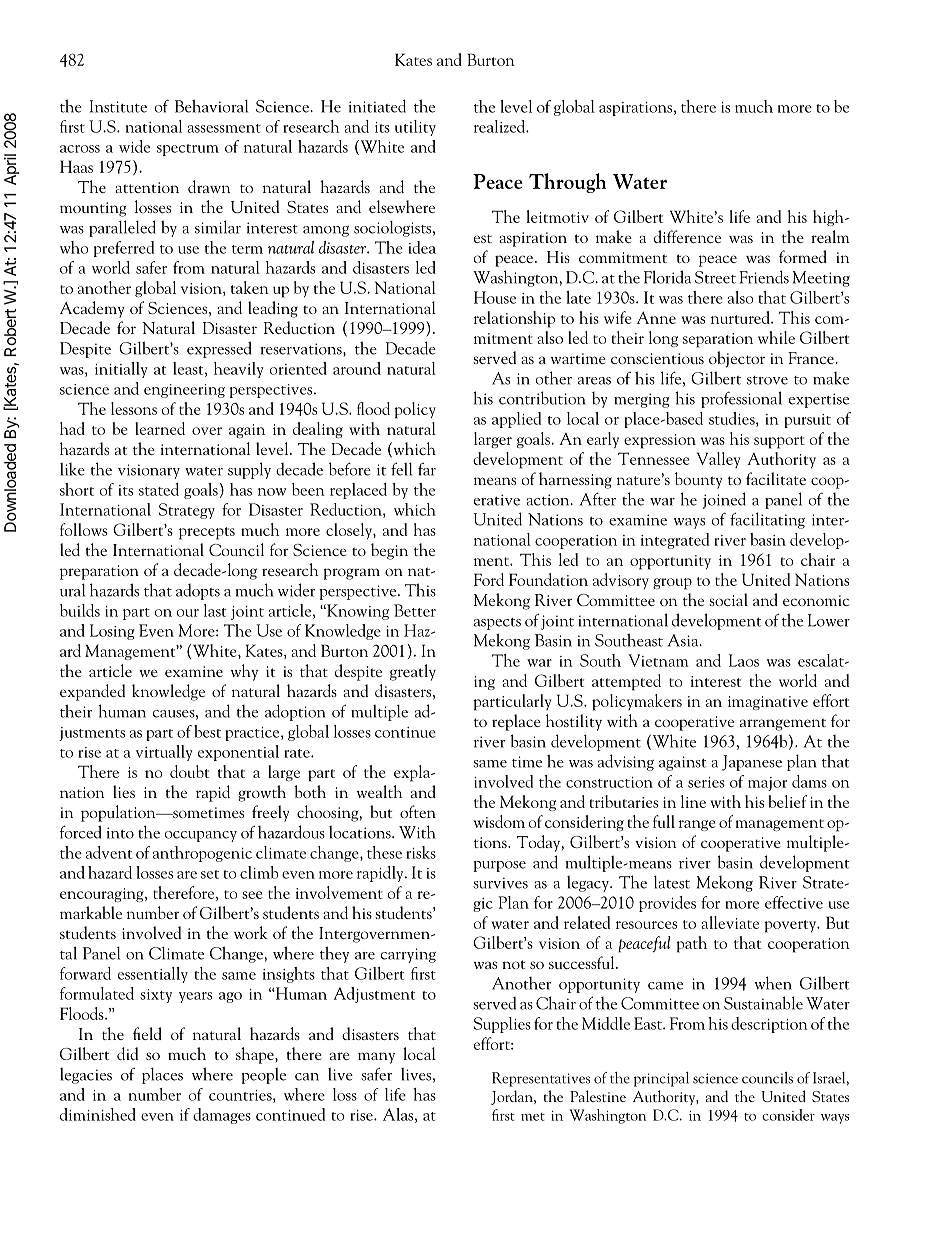  What do you see at coordinates (202, 854) in the screenshot?
I see `anthropogenic` at bounding box center [202, 854].
